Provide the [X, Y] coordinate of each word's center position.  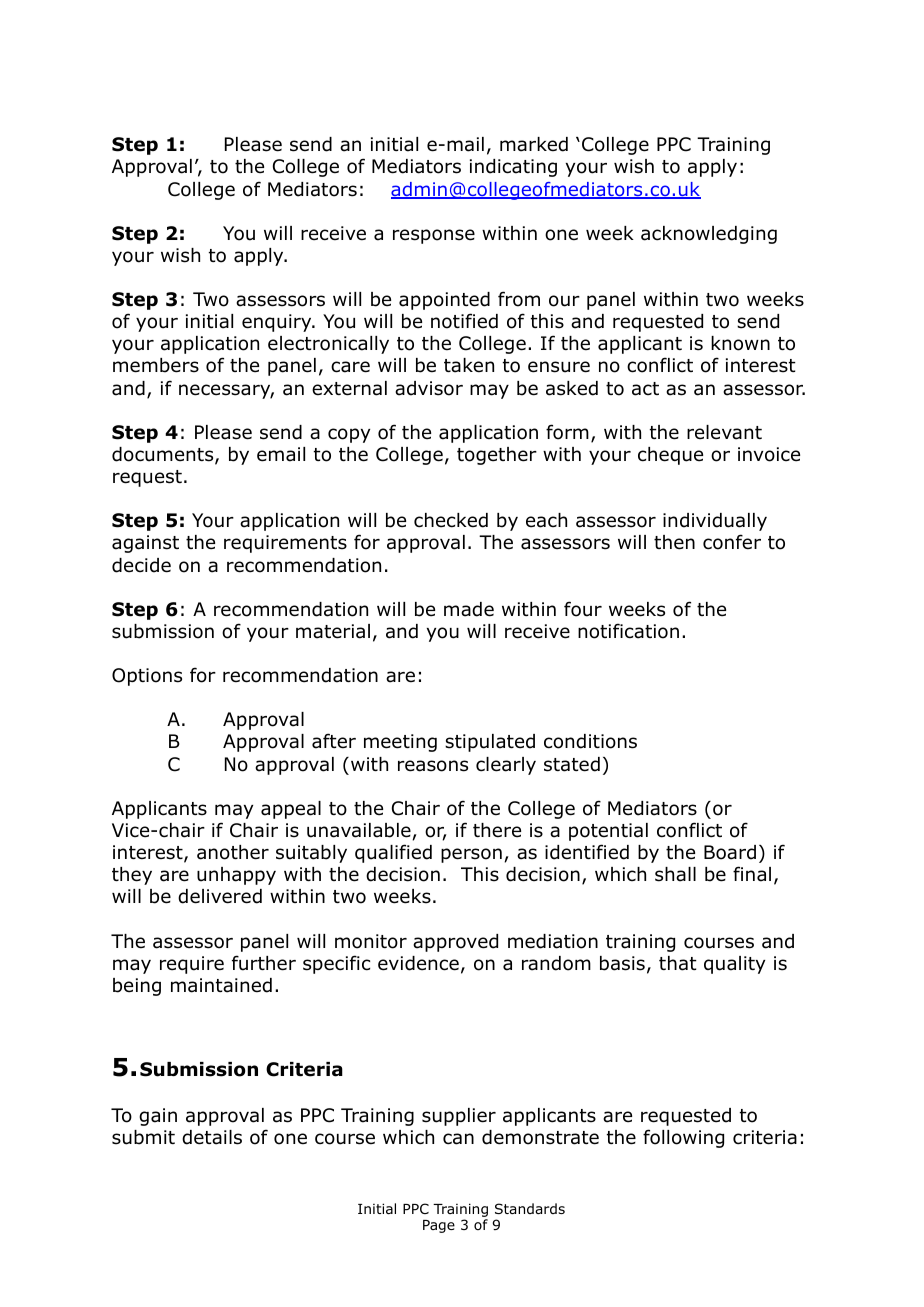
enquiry [278, 323]
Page [439, 1226]
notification [628, 631]
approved [455, 943]
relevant [724, 432]
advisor [429, 388]
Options [147, 677]
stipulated [490, 743]
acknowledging [709, 235]
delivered [220, 896]
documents [164, 455]
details [212, 1137]
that [678, 963]
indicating [513, 168]
